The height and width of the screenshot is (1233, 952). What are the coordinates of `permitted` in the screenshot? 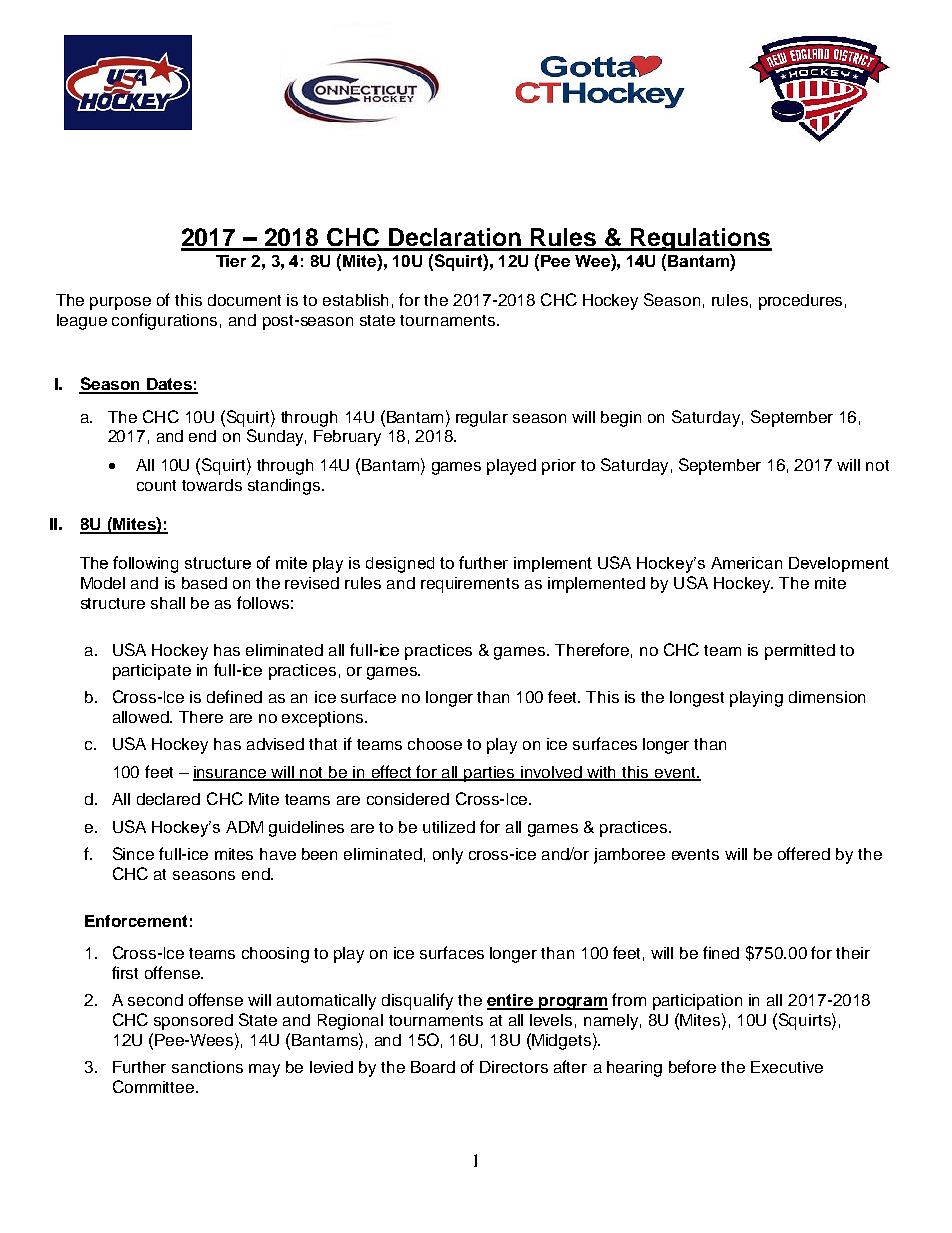 It's located at (800, 652).
